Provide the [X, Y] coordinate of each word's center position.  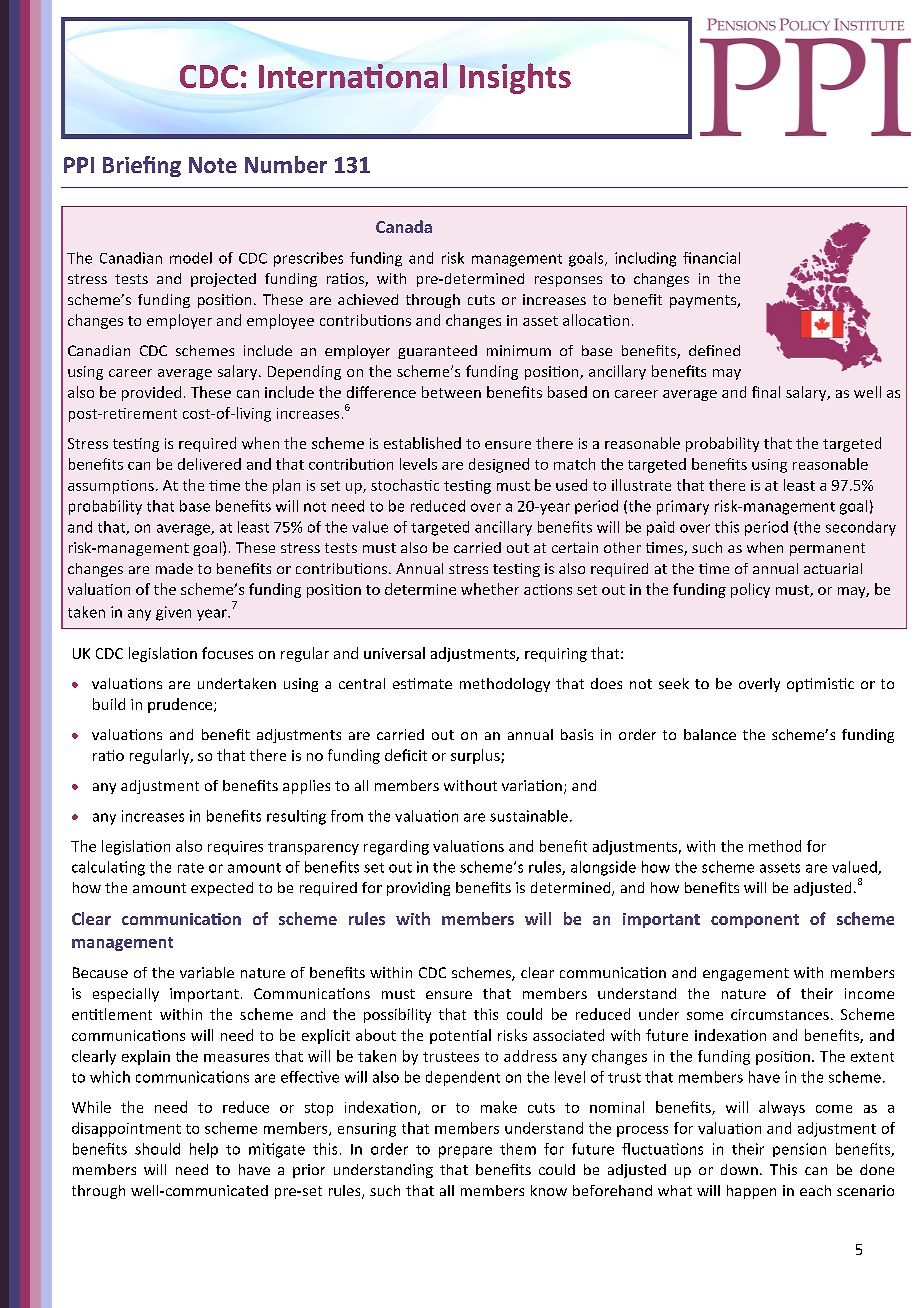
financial [711, 258]
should [157, 1149]
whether [490, 589]
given [173, 613]
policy [750, 590]
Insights [515, 78]
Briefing [142, 166]
